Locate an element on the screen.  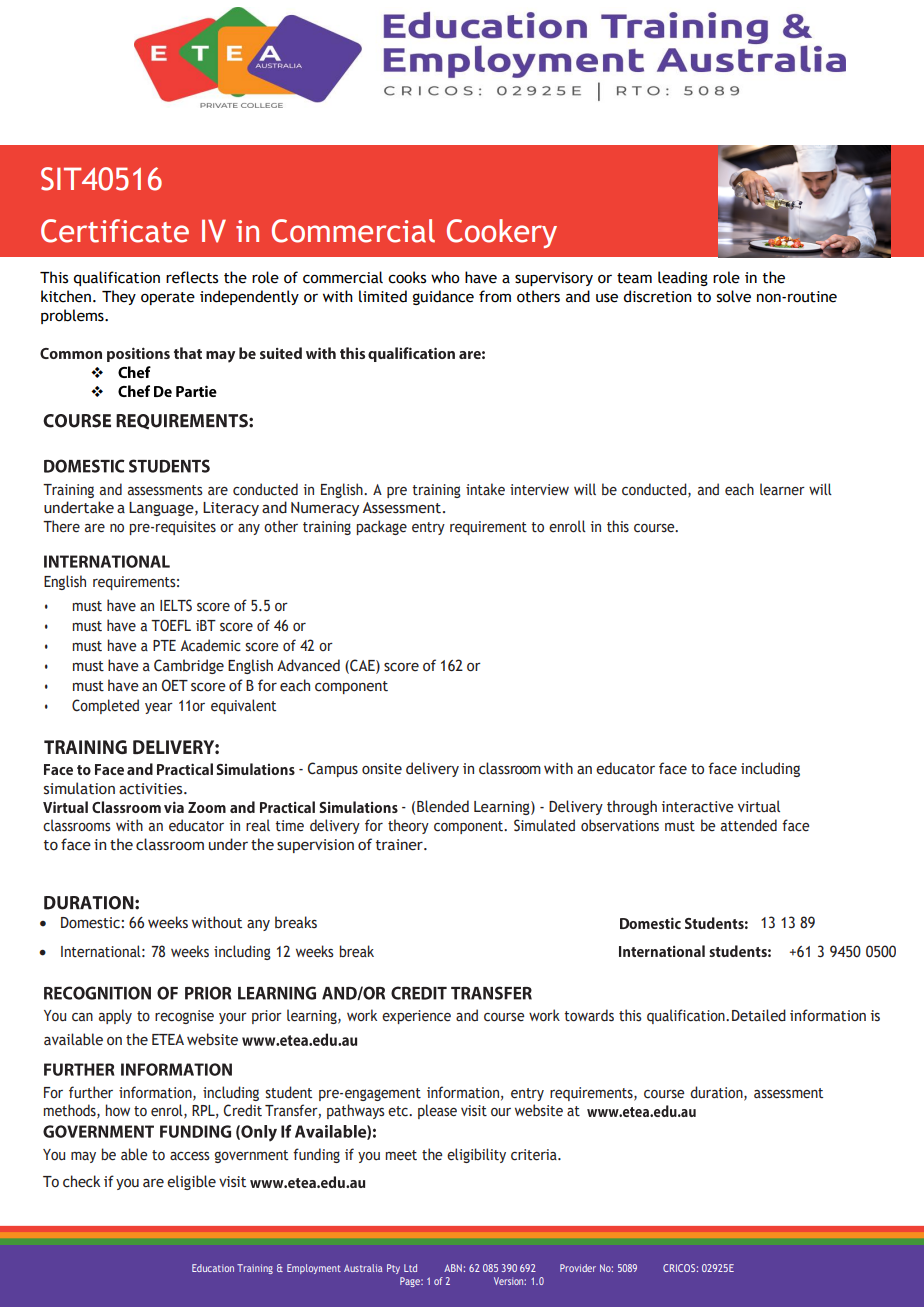
IELTS is located at coordinates (176, 605).
